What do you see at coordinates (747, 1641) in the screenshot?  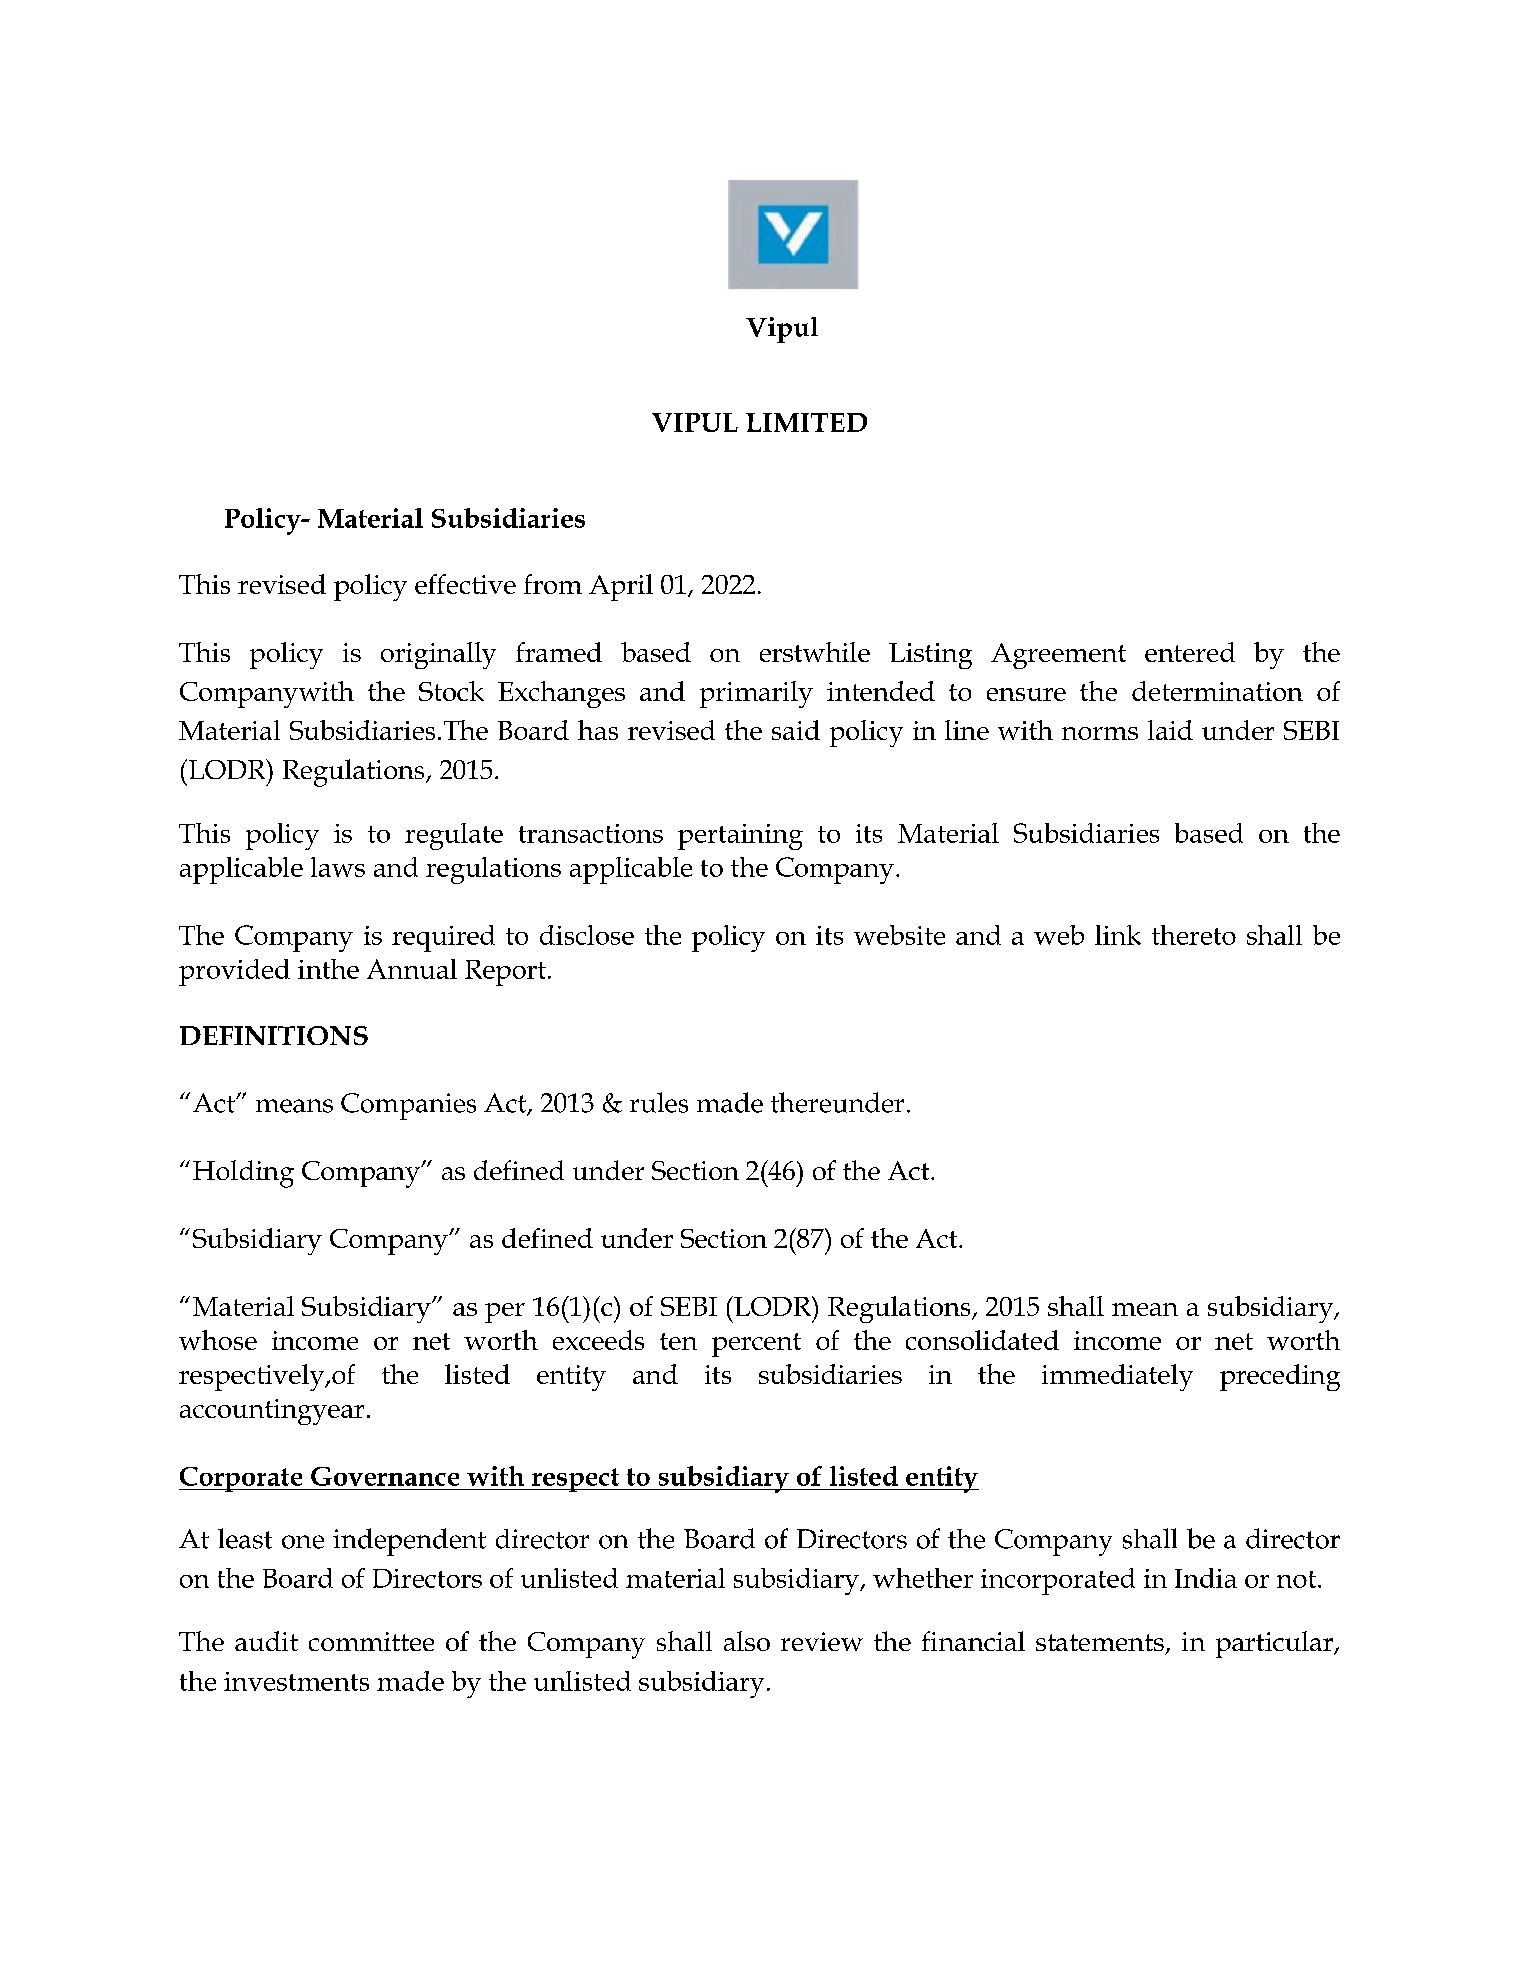 I see `also` at bounding box center [747, 1641].
